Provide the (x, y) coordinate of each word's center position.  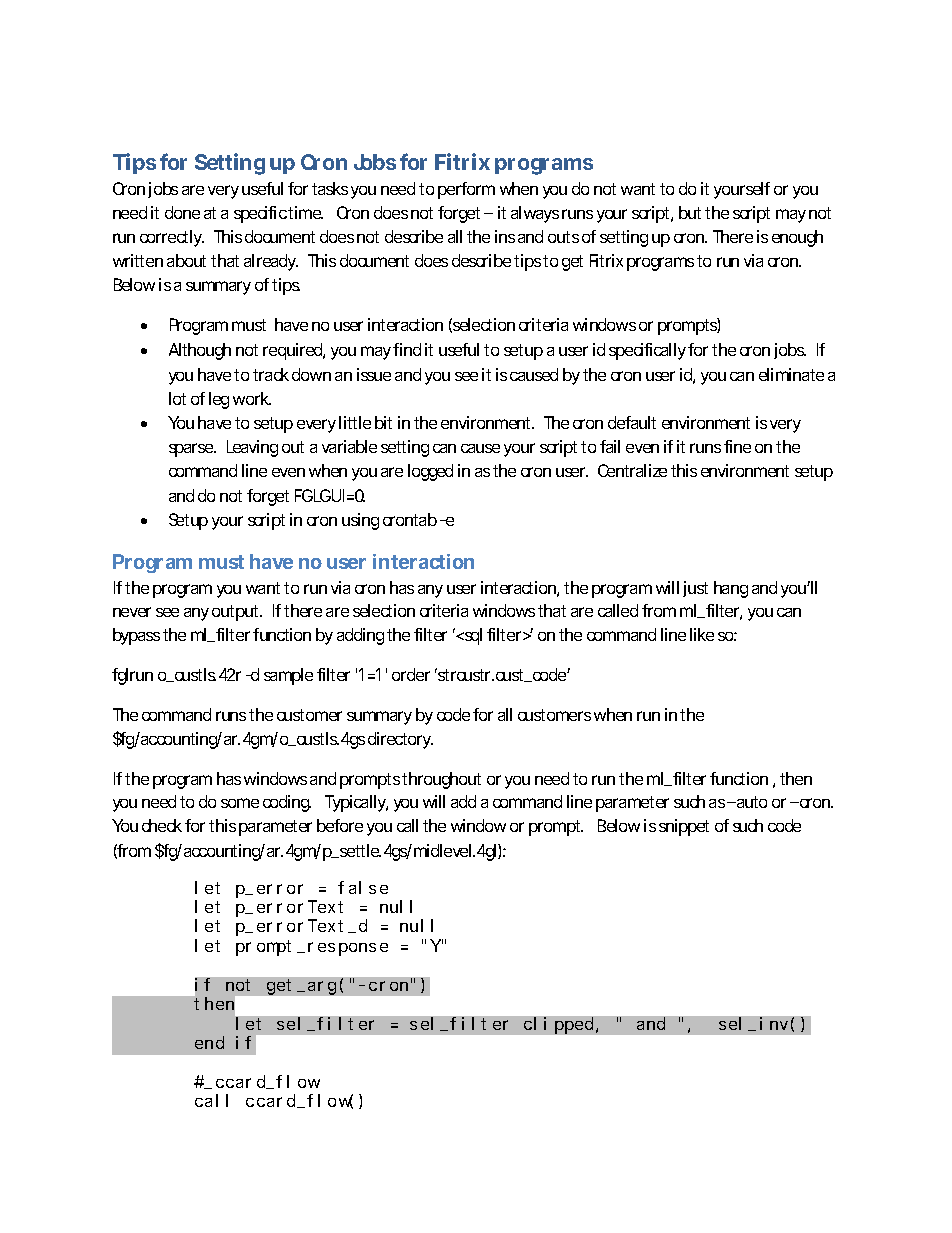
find (407, 349)
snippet (684, 827)
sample (288, 676)
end (209, 1042)
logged (430, 472)
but (690, 212)
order (411, 674)
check (162, 825)
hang (731, 589)
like (702, 634)
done (182, 212)
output (237, 613)
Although (200, 351)
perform (466, 190)
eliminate (791, 374)
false (363, 887)
